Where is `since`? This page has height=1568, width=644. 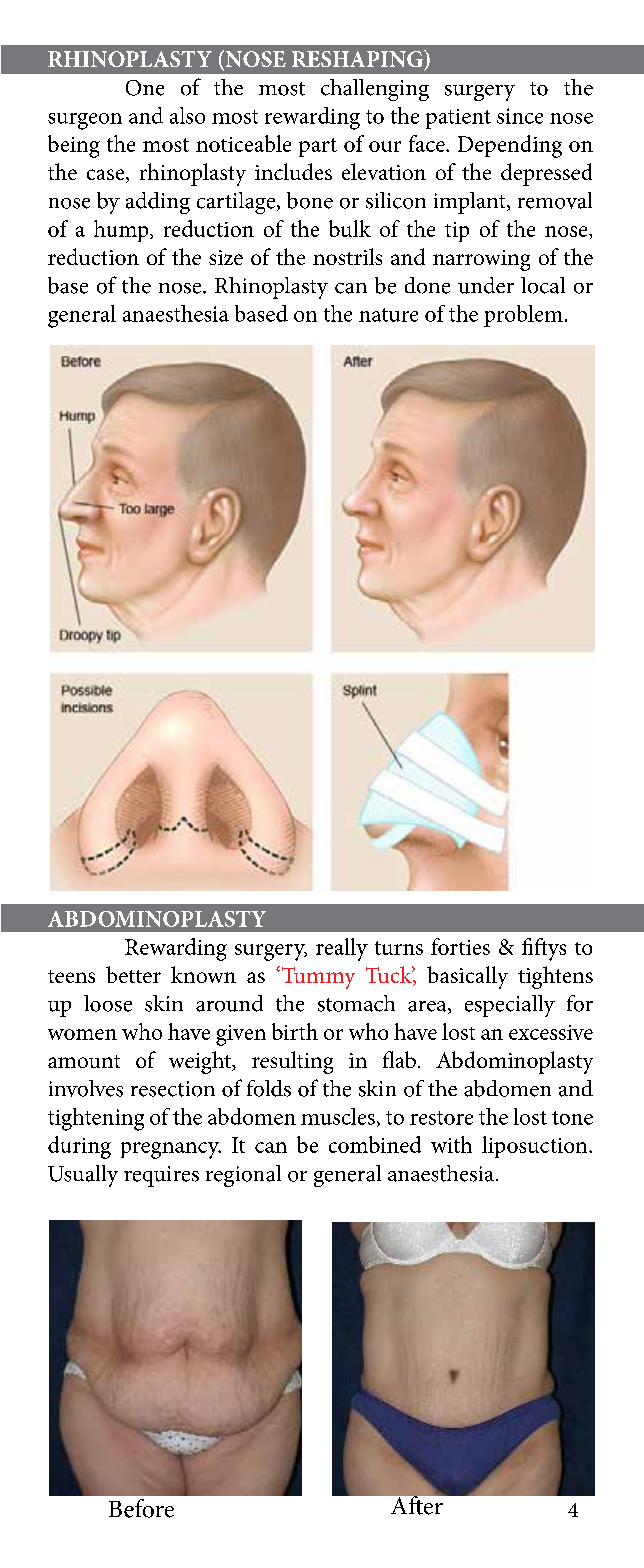
since is located at coordinates (520, 116).
